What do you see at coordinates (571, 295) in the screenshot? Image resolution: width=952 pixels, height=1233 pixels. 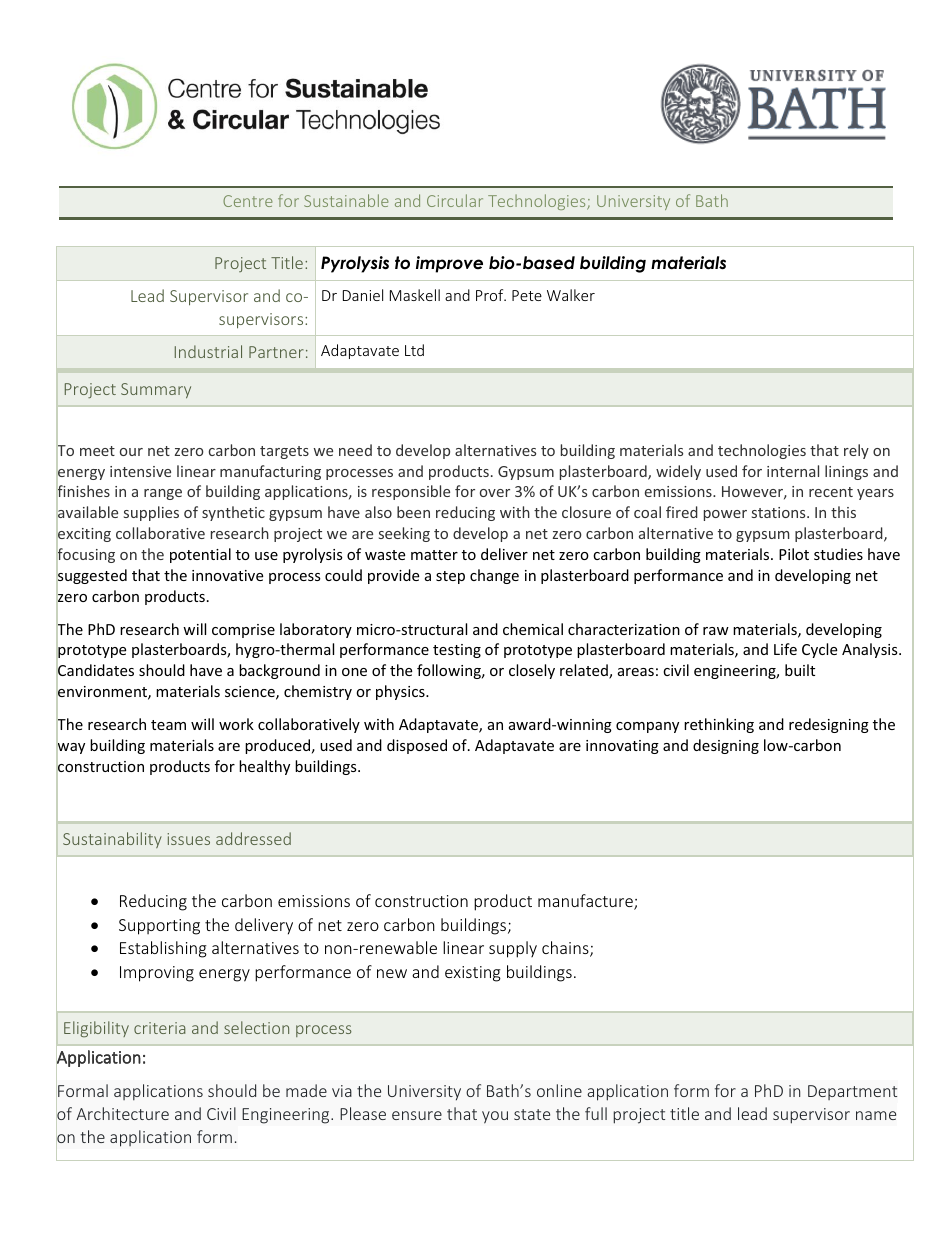 I see `Walker` at bounding box center [571, 295].
